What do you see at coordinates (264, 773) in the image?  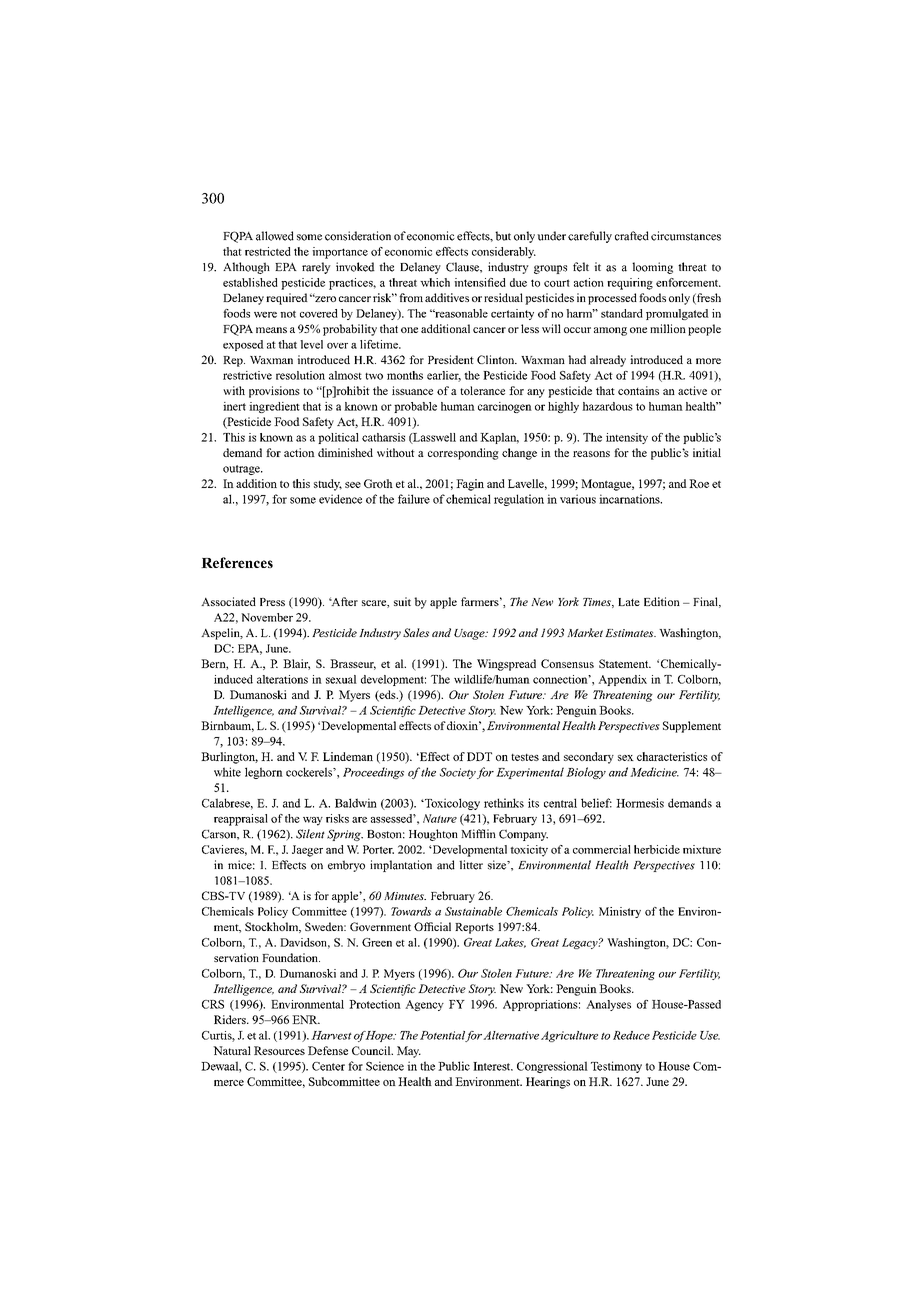 I see `leghorn` at bounding box center [264, 773].
